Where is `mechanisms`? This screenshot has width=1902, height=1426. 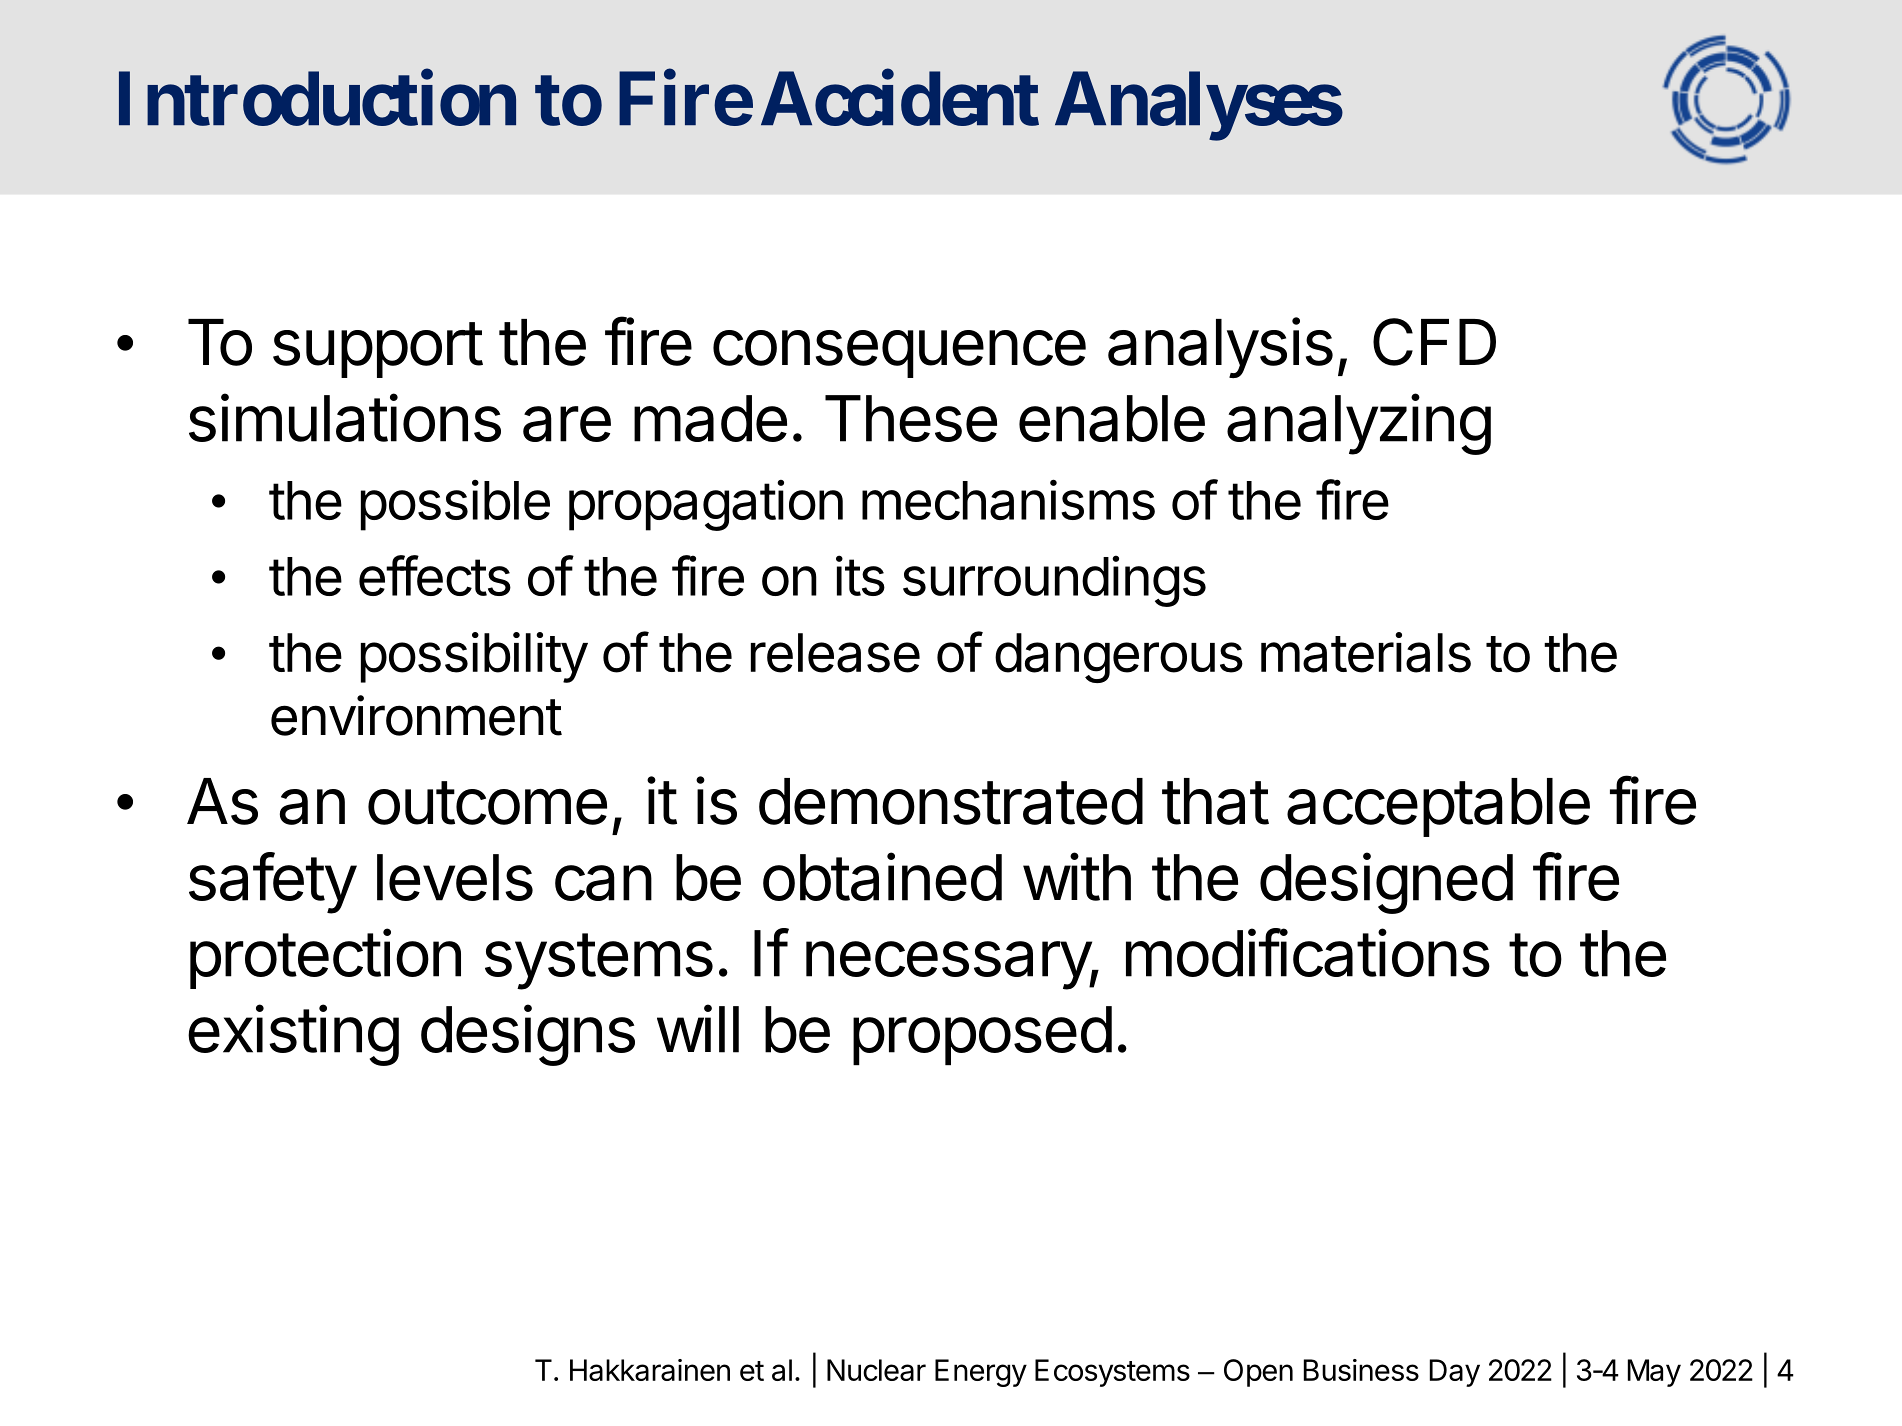
mechanisms is located at coordinates (1008, 499).
